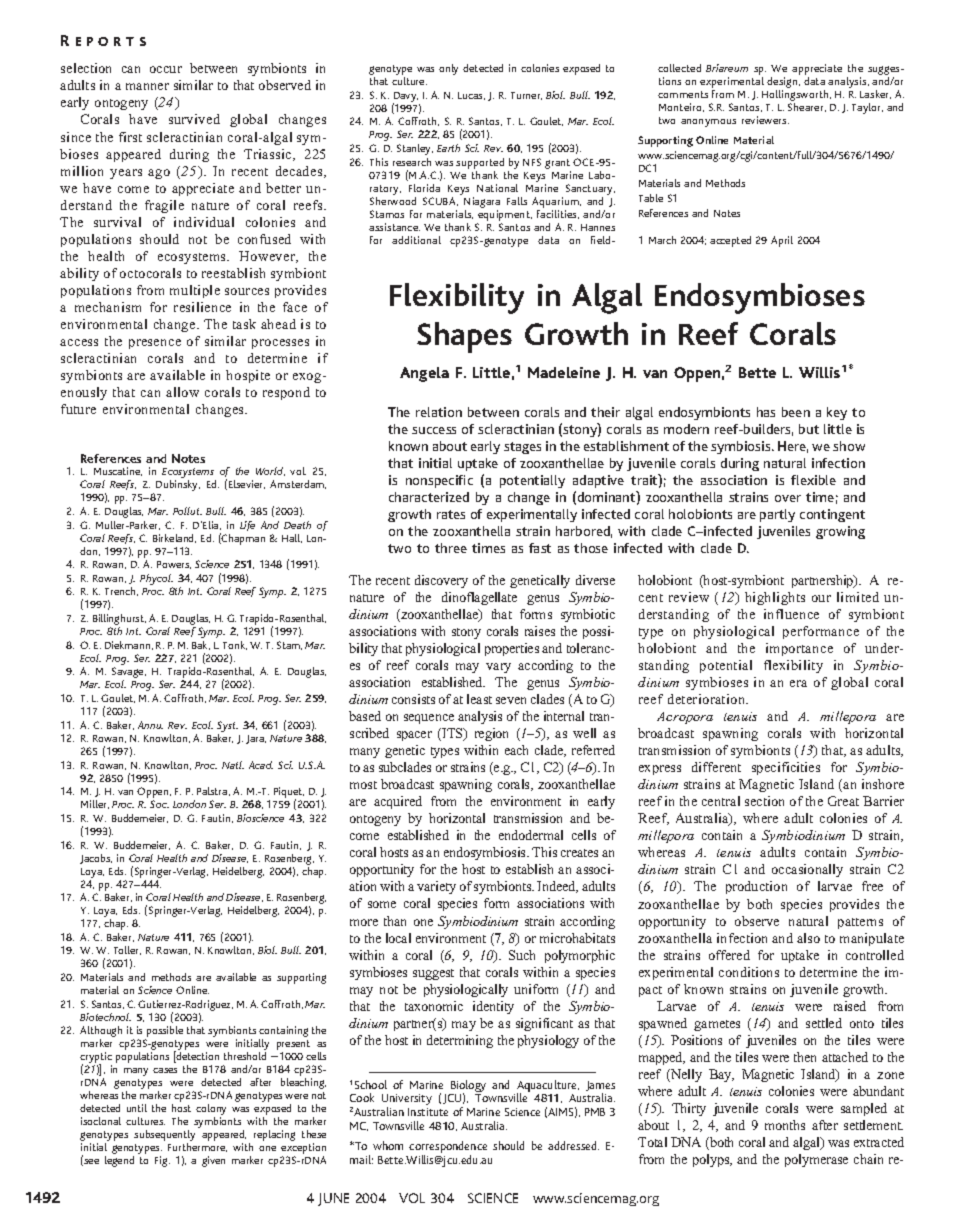  What do you see at coordinates (436, 887) in the page?
I see `variety` at bounding box center [436, 887].
